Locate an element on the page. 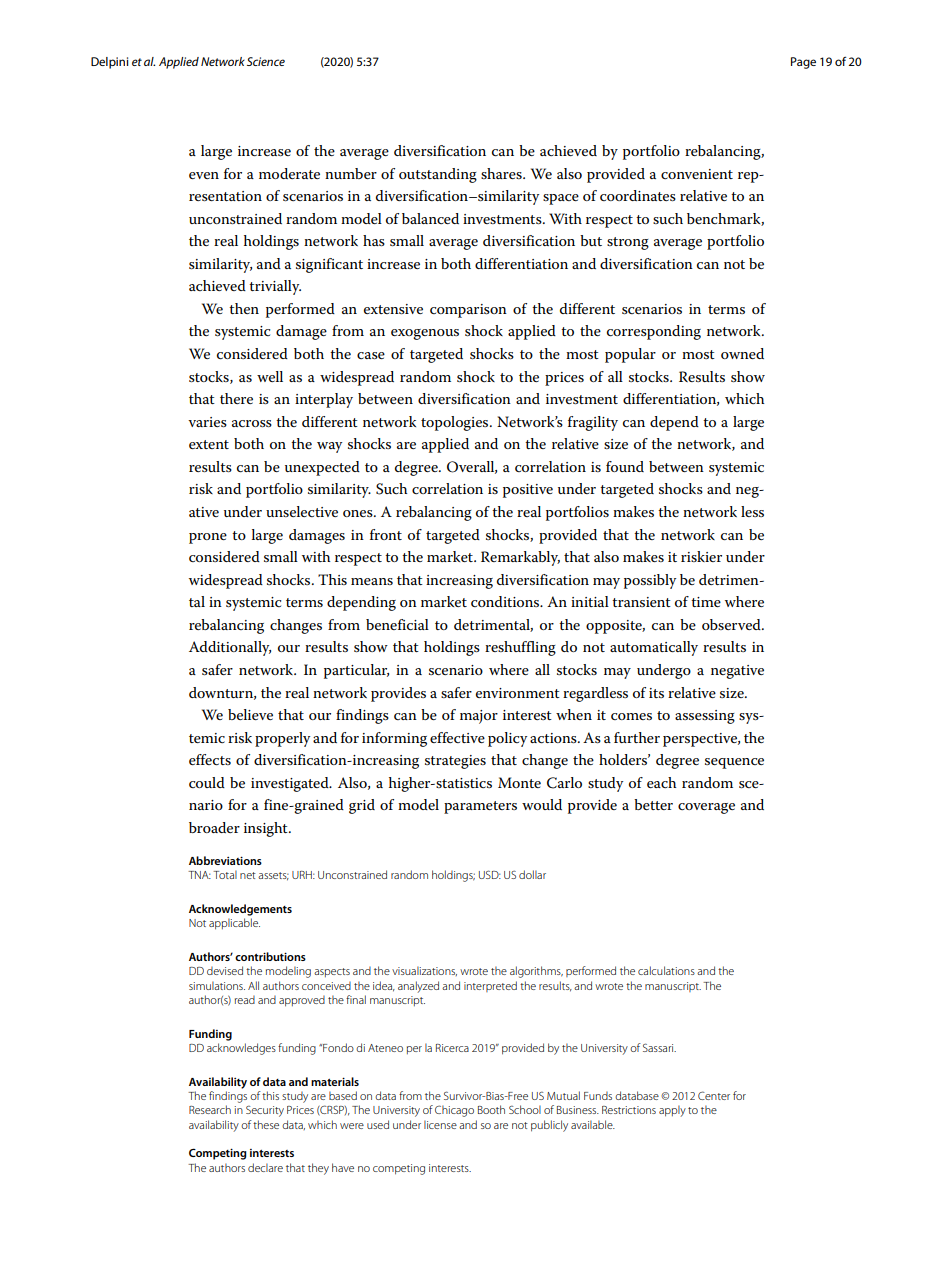  observed is located at coordinates (732, 624).
